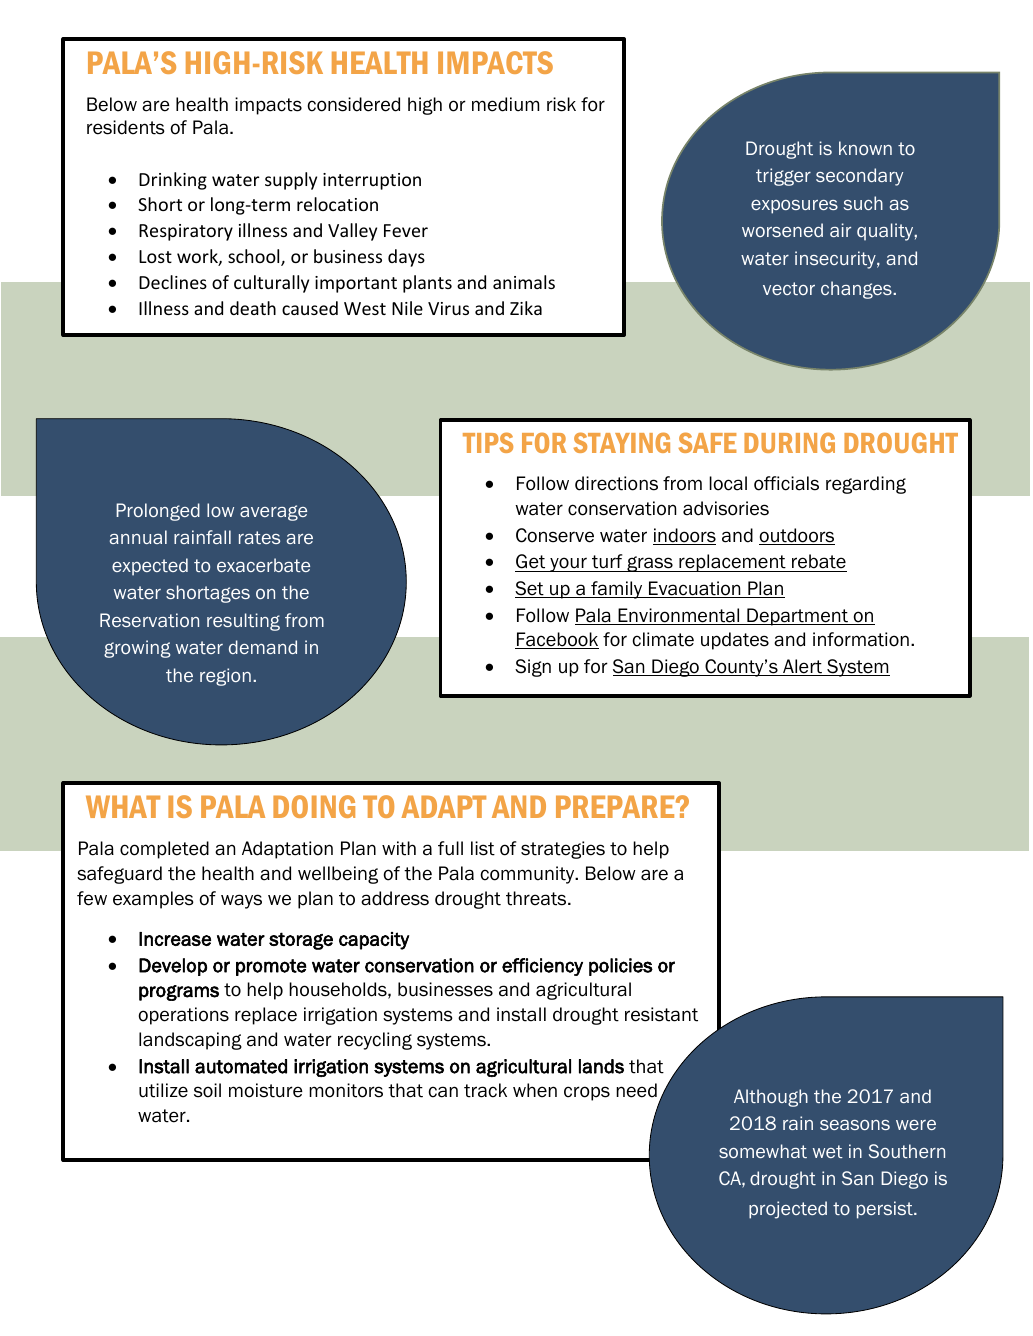 The image size is (1033, 1336). What do you see at coordinates (537, 898) in the screenshot?
I see `threats` at bounding box center [537, 898].
